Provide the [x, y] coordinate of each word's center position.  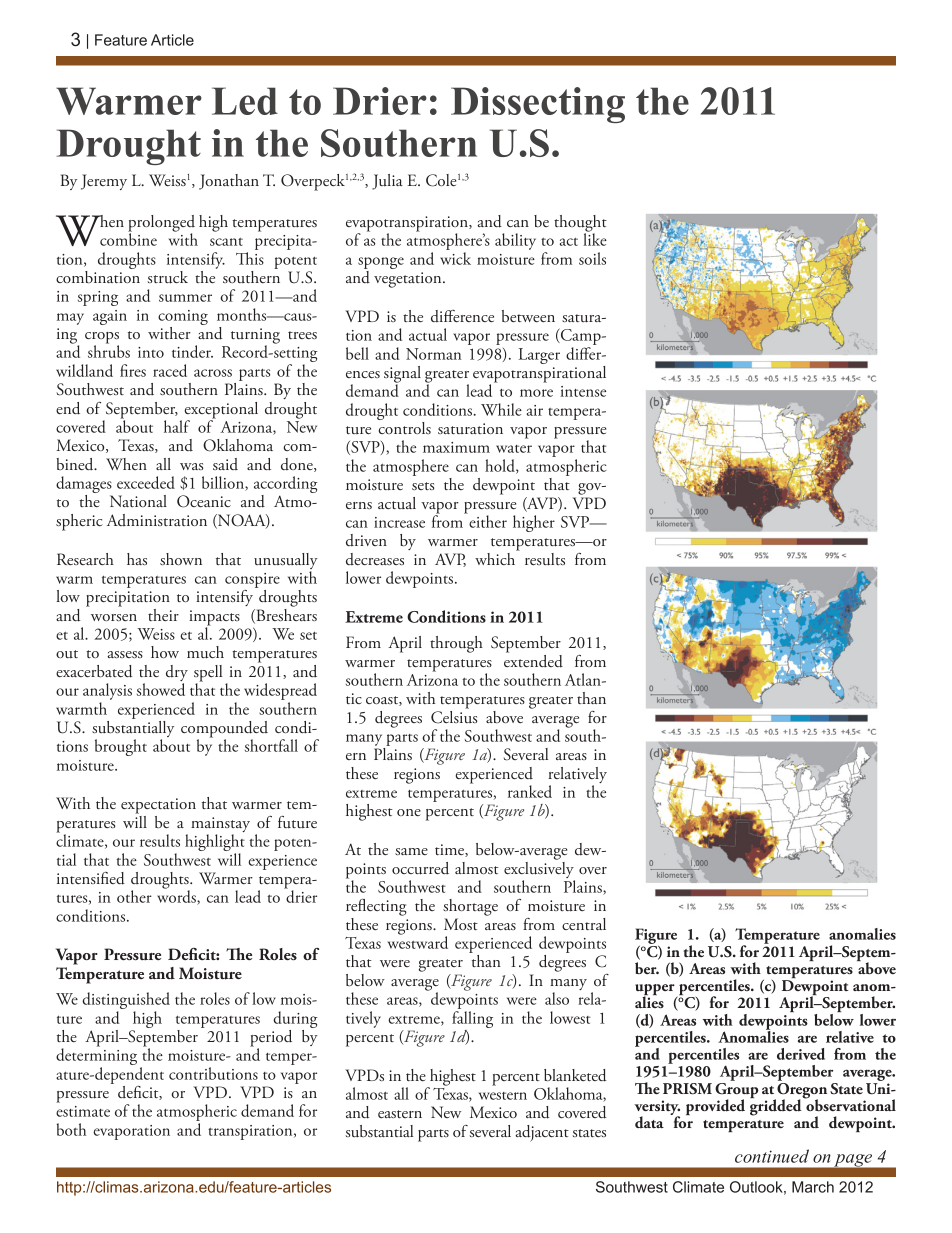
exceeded [146, 482]
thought [580, 224]
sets [423, 486]
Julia [387, 182]
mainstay [220, 826]
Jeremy [104, 182]
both [72, 1129]
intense [583, 391]
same [411, 851]
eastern [400, 1114]
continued [772, 1156]
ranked [530, 791]
